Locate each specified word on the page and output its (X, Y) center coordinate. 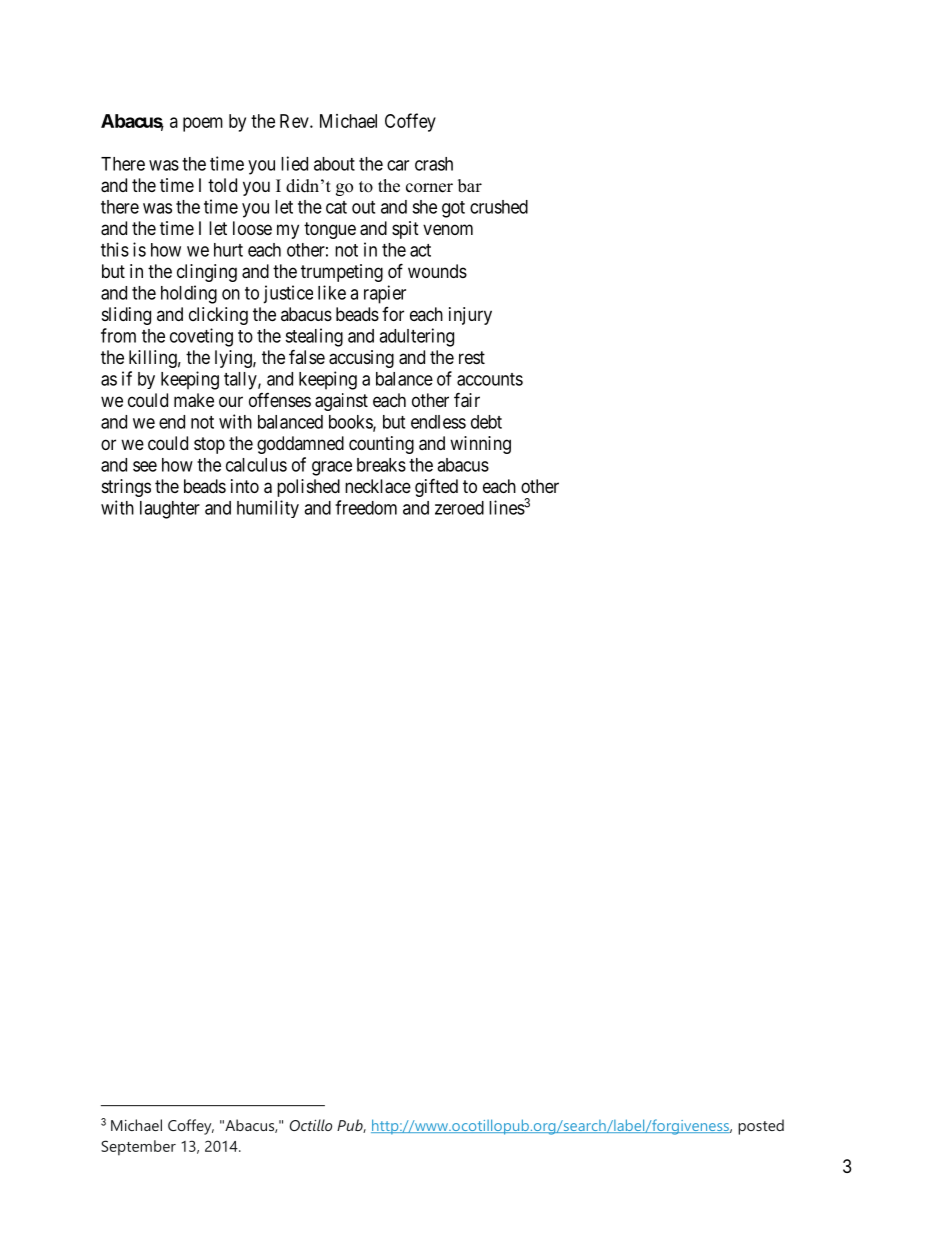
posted (761, 1127)
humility (268, 509)
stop (209, 445)
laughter (170, 510)
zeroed (459, 508)
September (138, 1148)
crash (434, 164)
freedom (366, 507)
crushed (499, 207)
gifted (436, 487)
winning (480, 445)
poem (203, 124)
